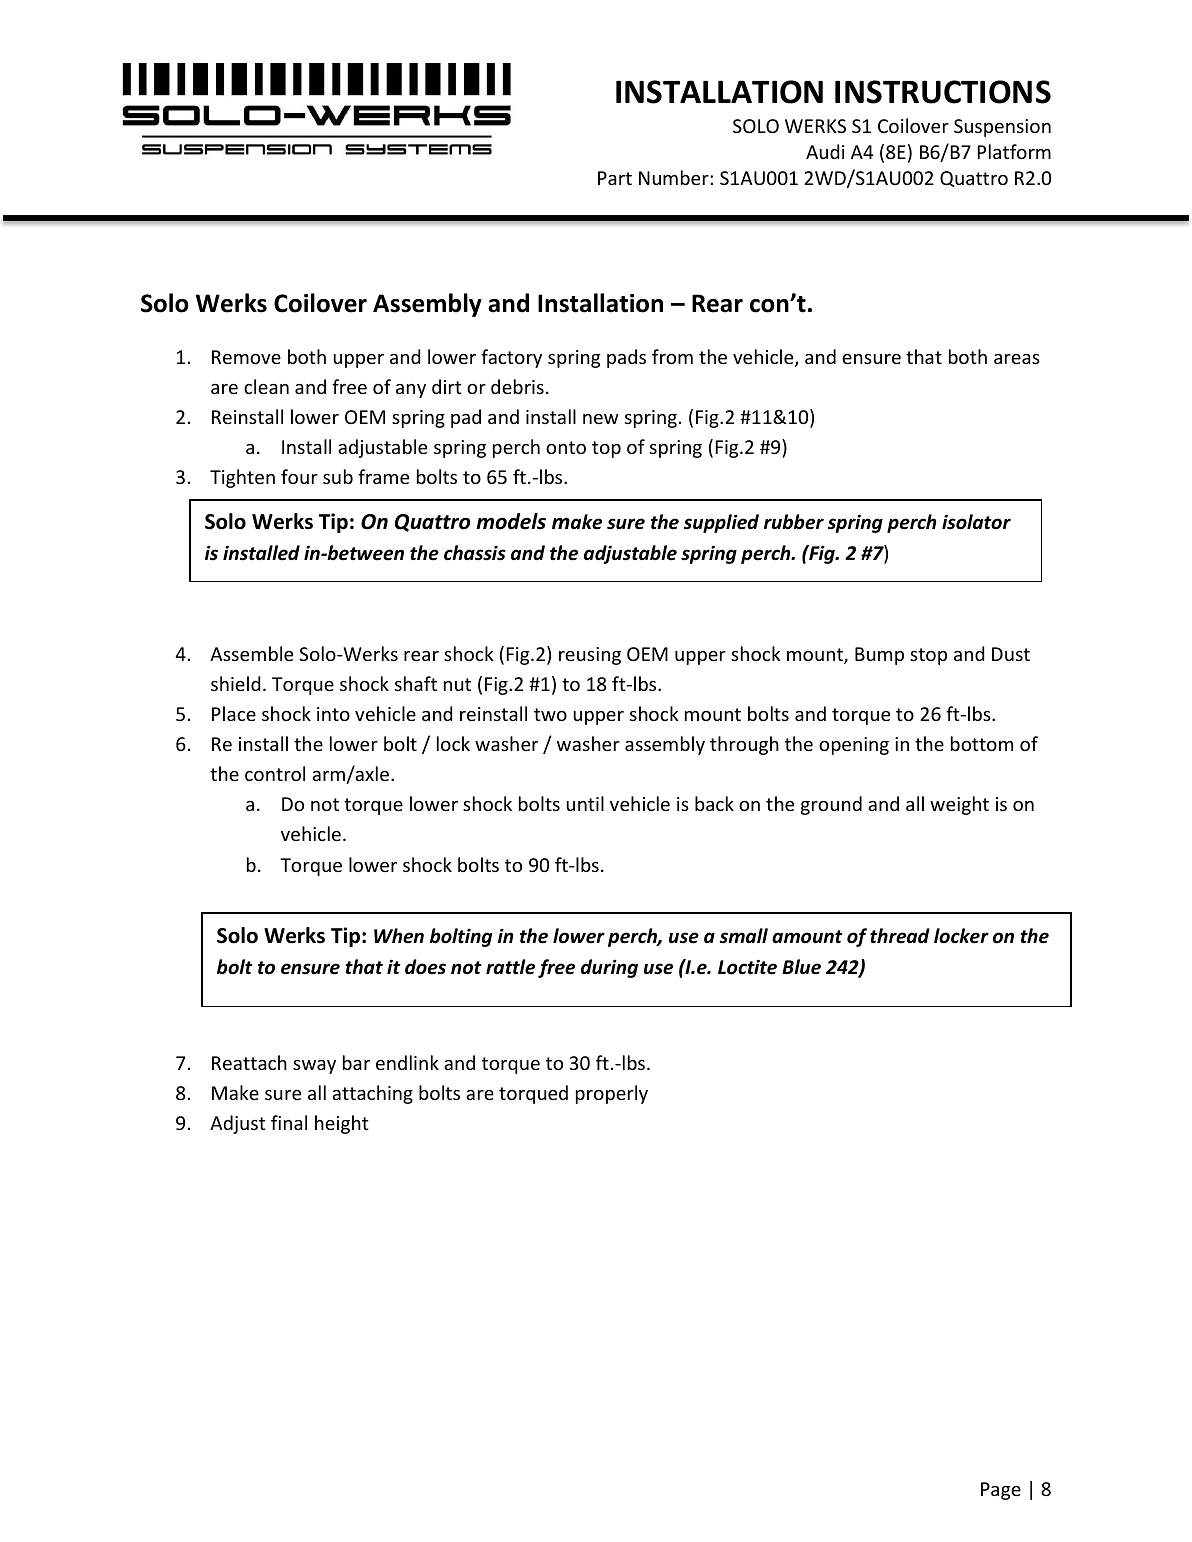 The width and height of the page is (1192, 1542). I want to click on final, so click(289, 1122).
